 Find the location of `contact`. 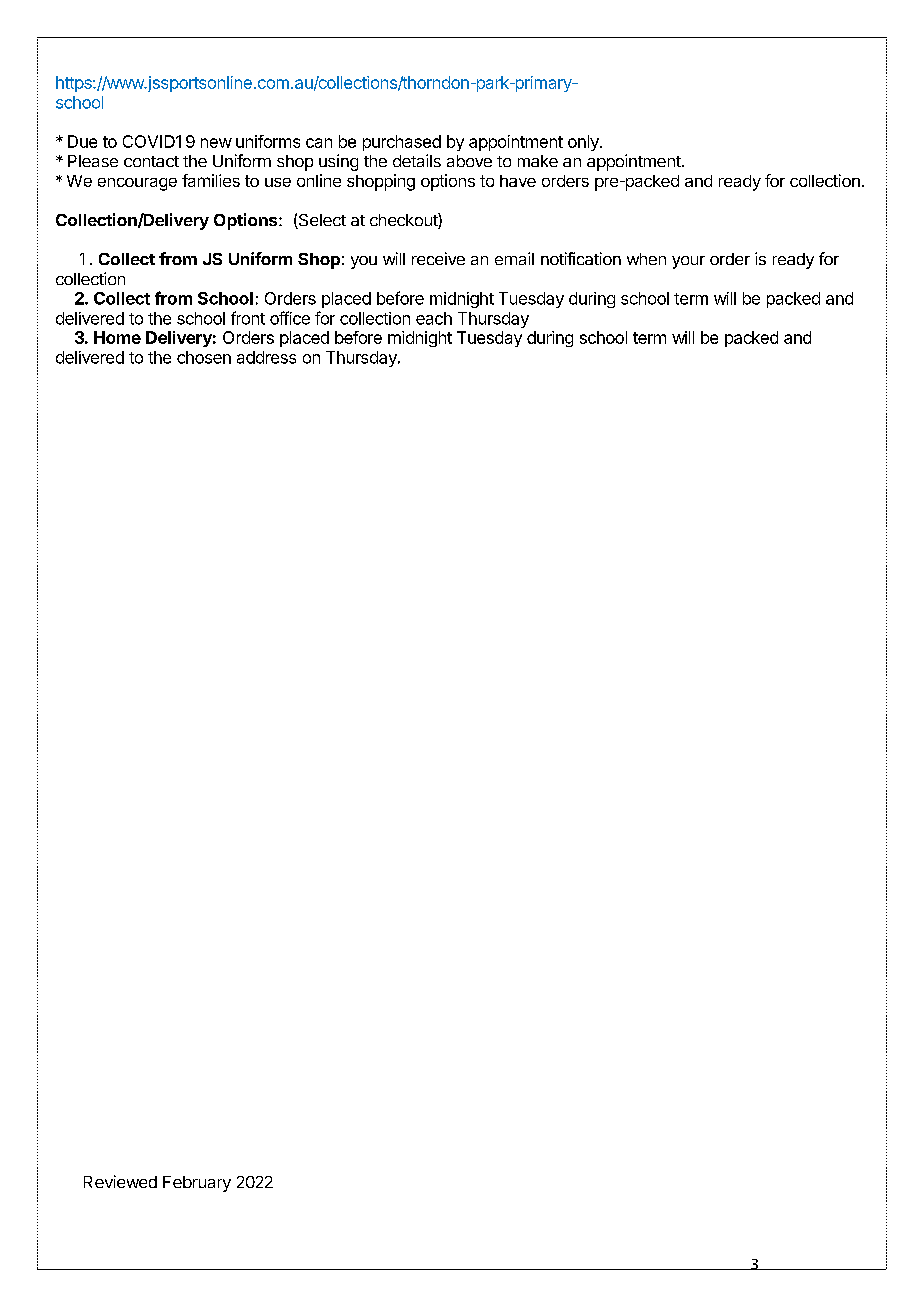

contact is located at coordinates (151, 161).
